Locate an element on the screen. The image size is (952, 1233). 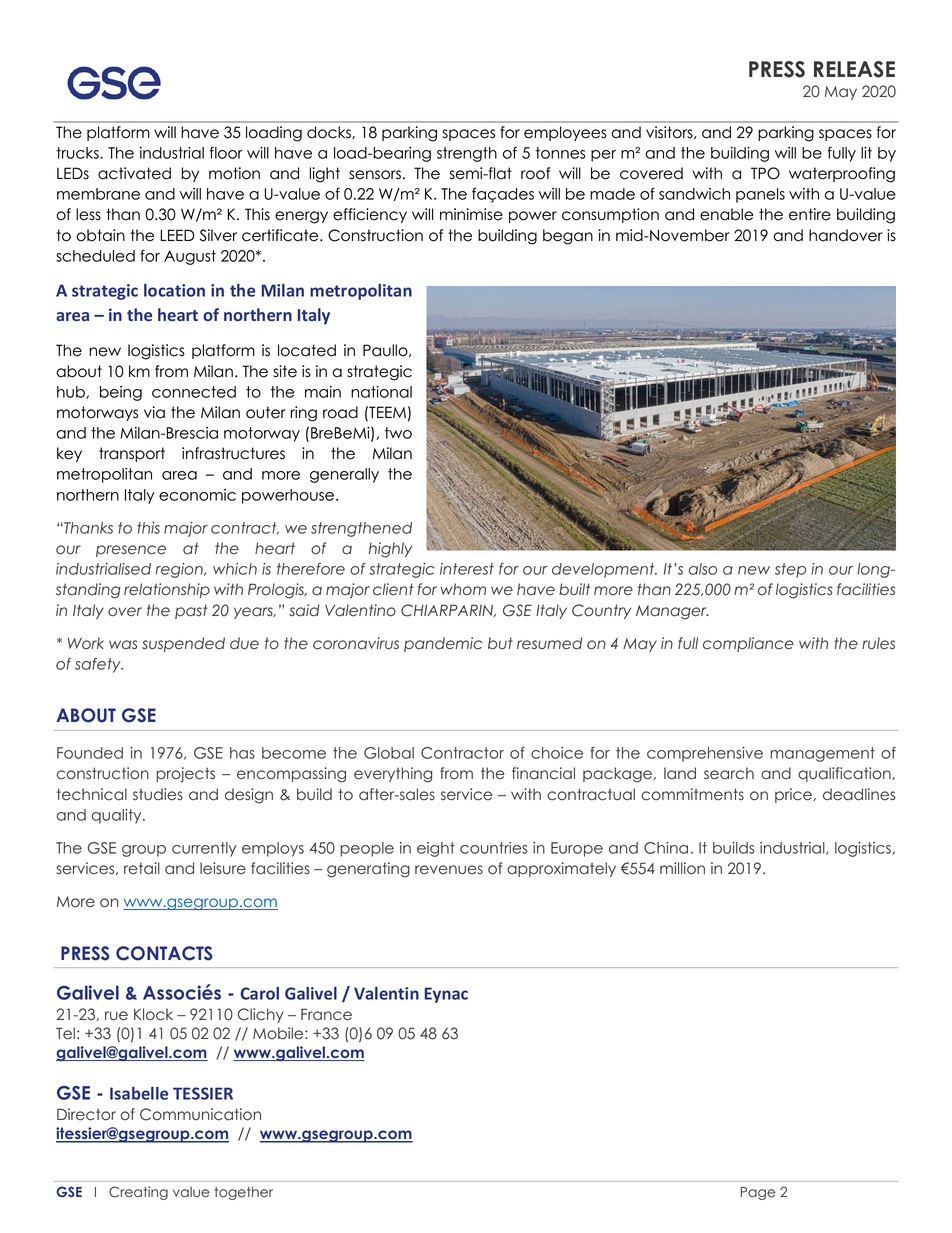
million is located at coordinates (682, 868).
